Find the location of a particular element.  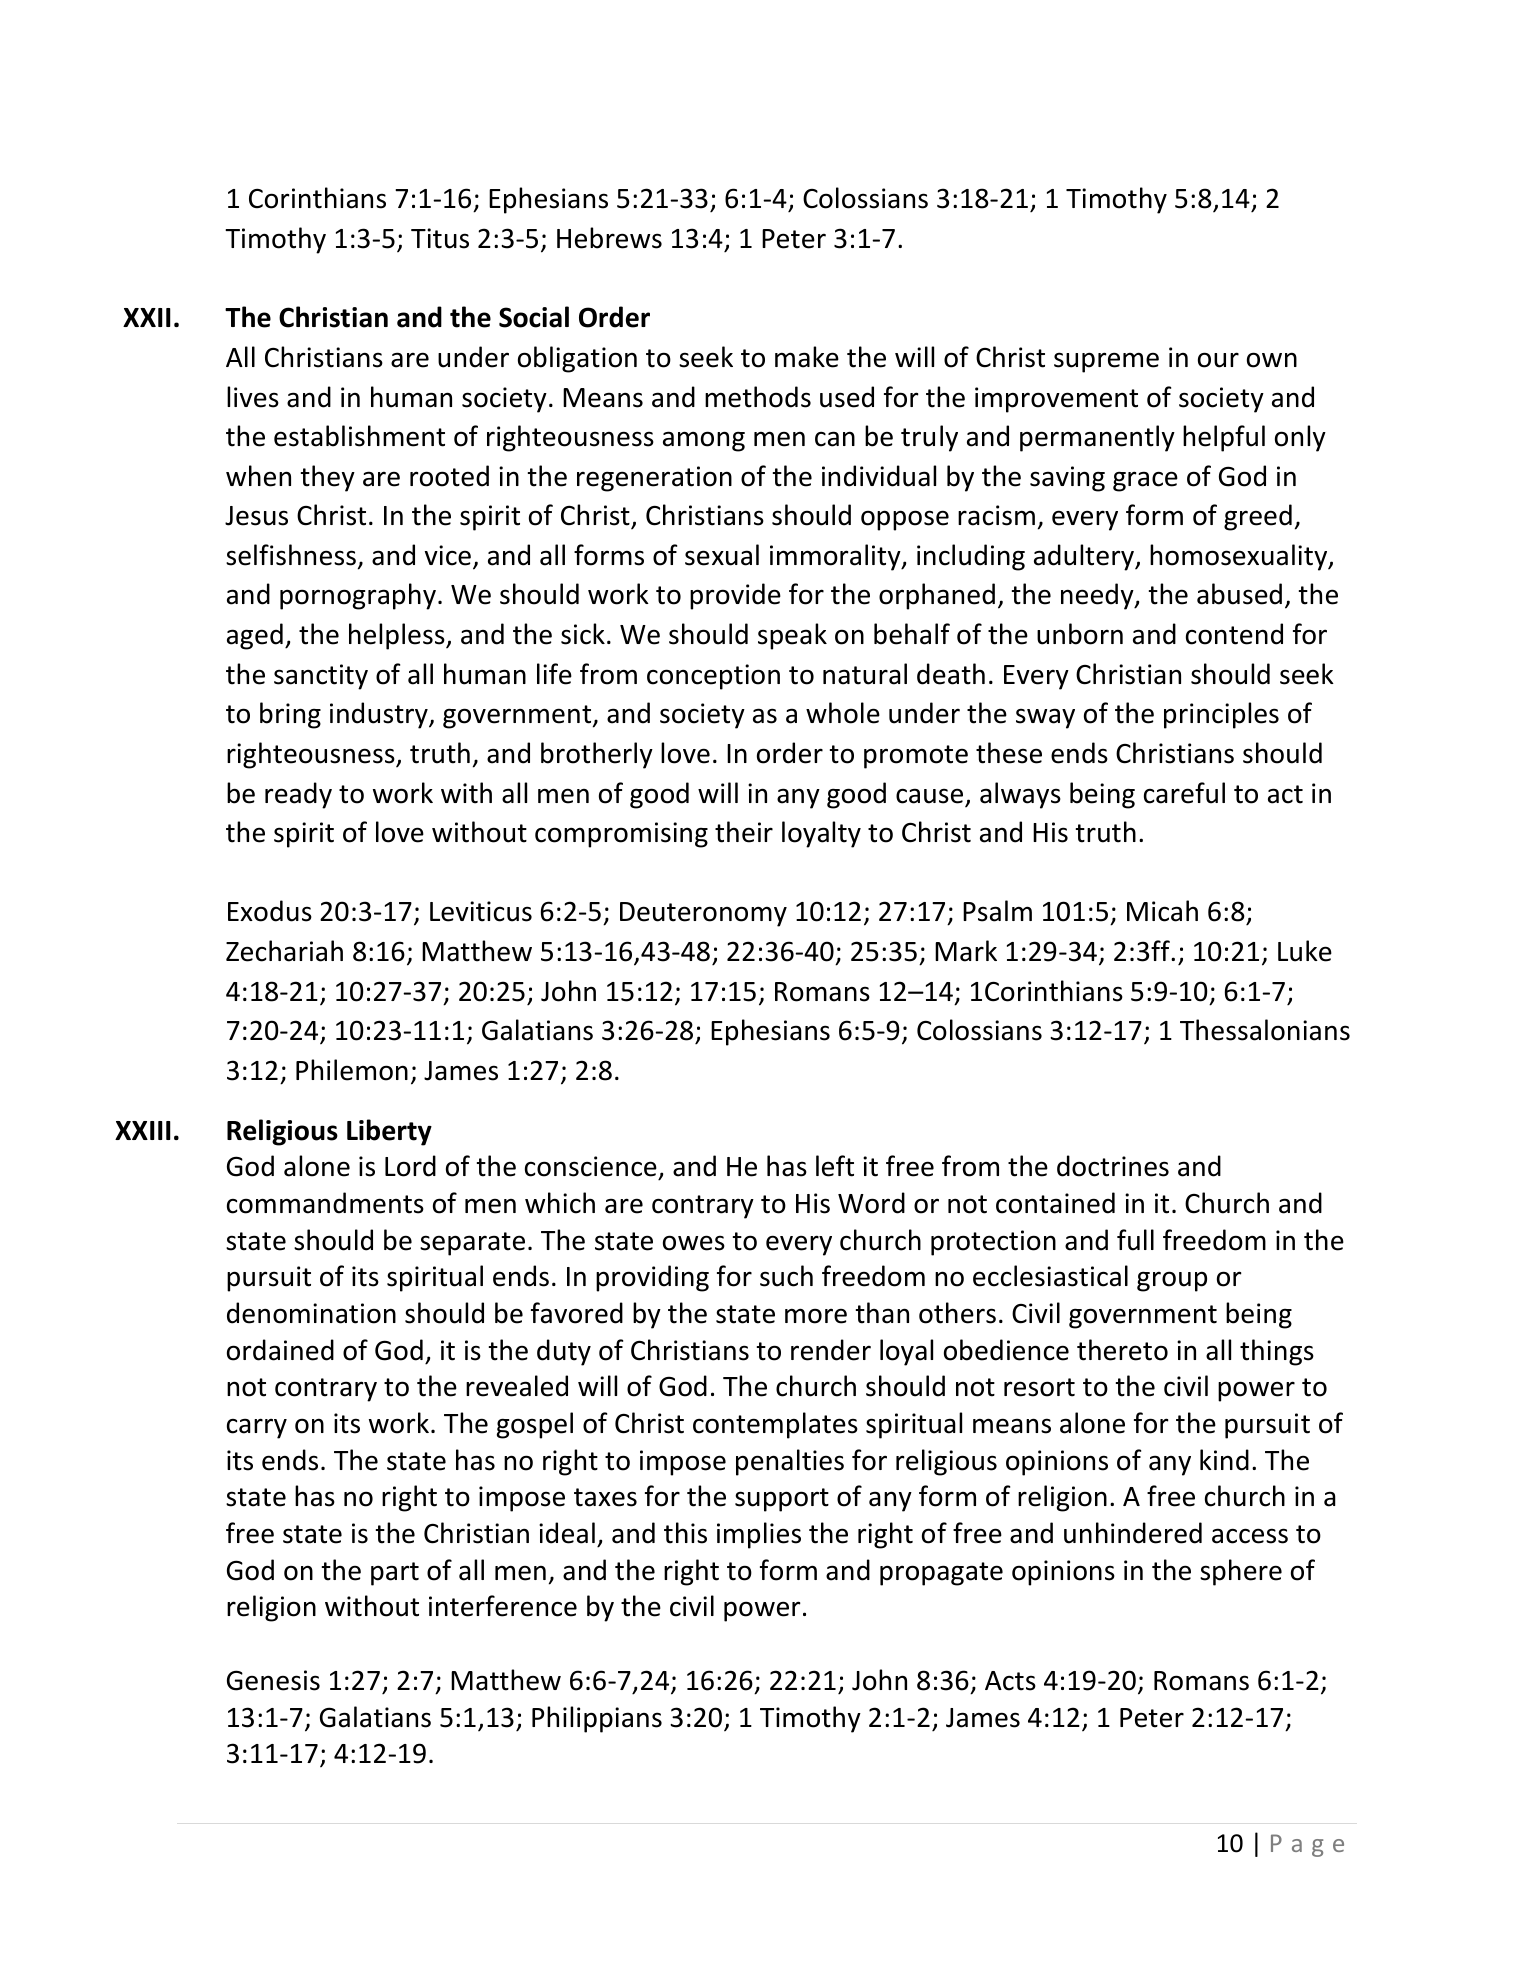

sphere is located at coordinates (1241, 1572).
